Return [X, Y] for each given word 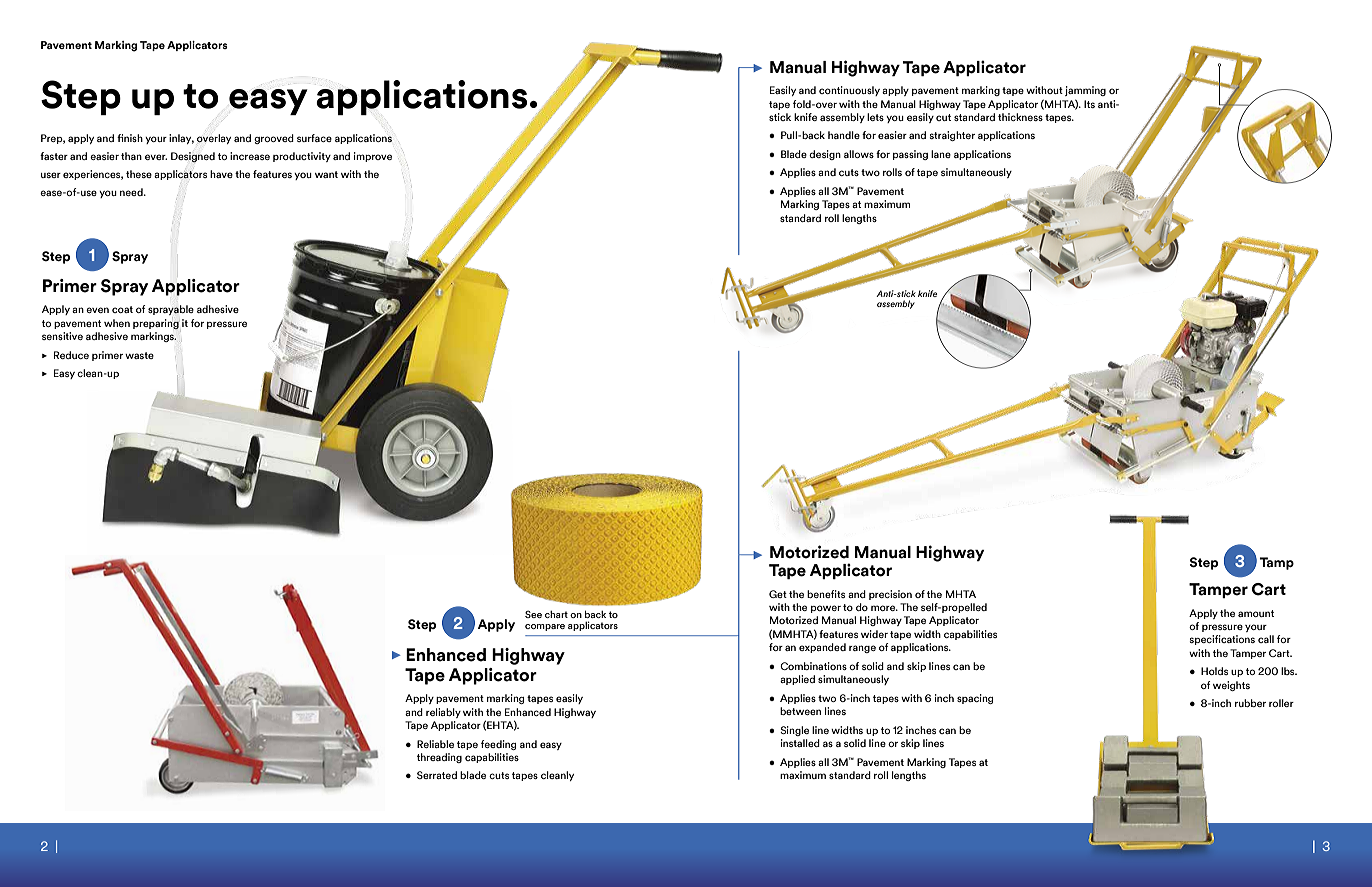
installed [800, 743]
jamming [1085, 91]
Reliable [435, 744]
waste [139, 355]
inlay [181, 139]
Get [778, 594]
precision [890, 595]
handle [844, 135]
